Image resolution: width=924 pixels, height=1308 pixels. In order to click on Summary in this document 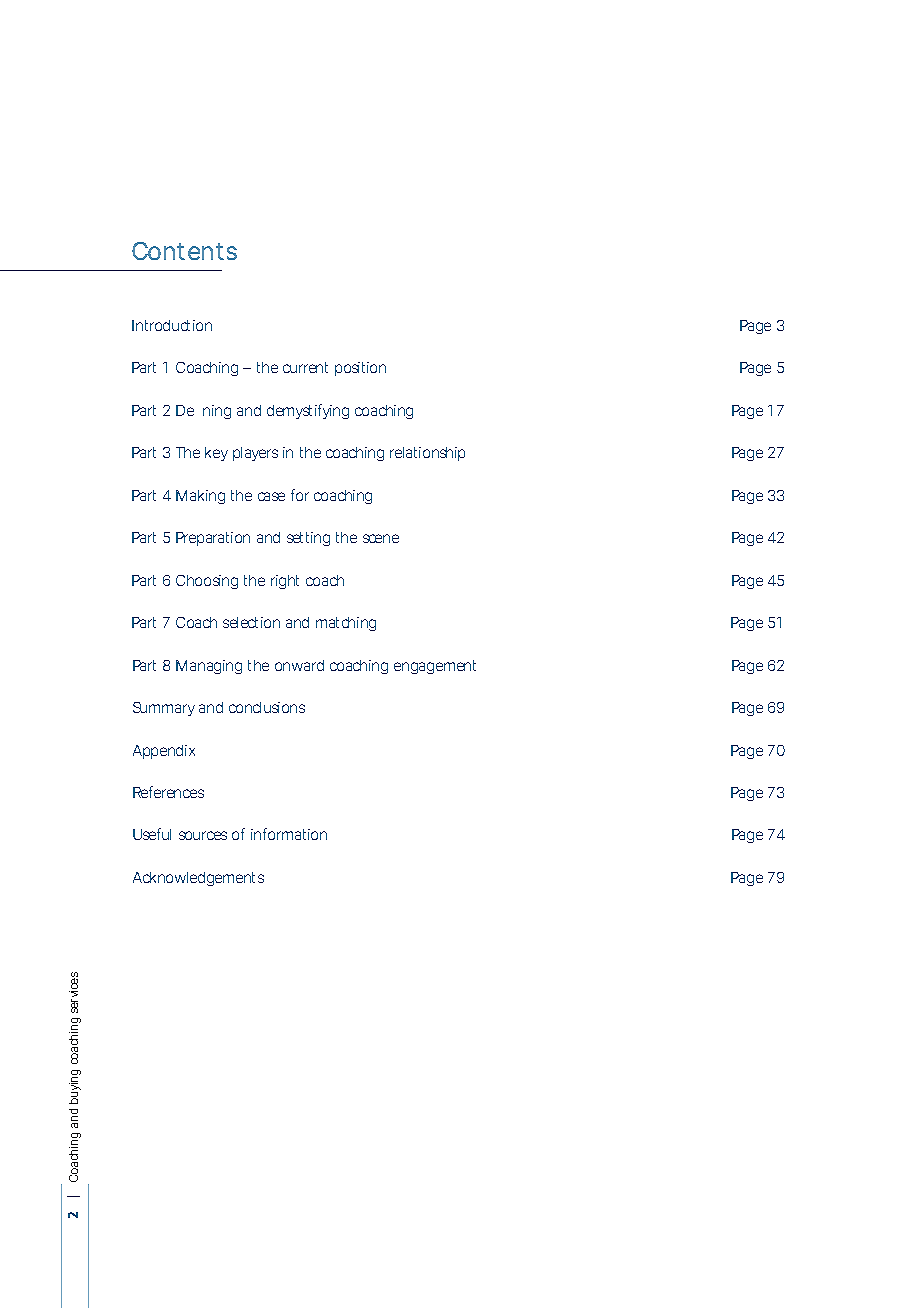, I will do `click(164, 709)`.
